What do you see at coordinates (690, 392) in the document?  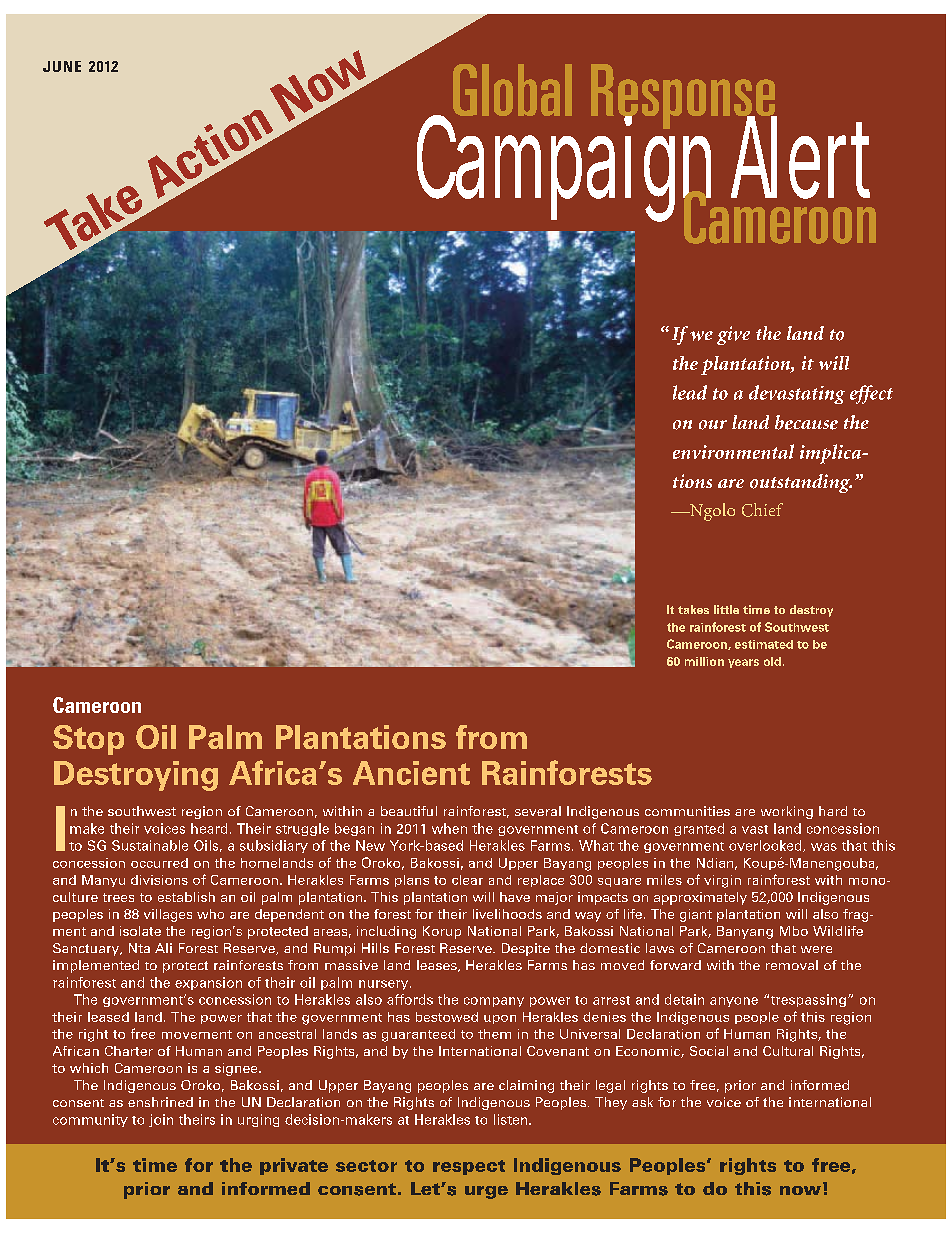 I see `lead` at bounding box center [690, 392].
